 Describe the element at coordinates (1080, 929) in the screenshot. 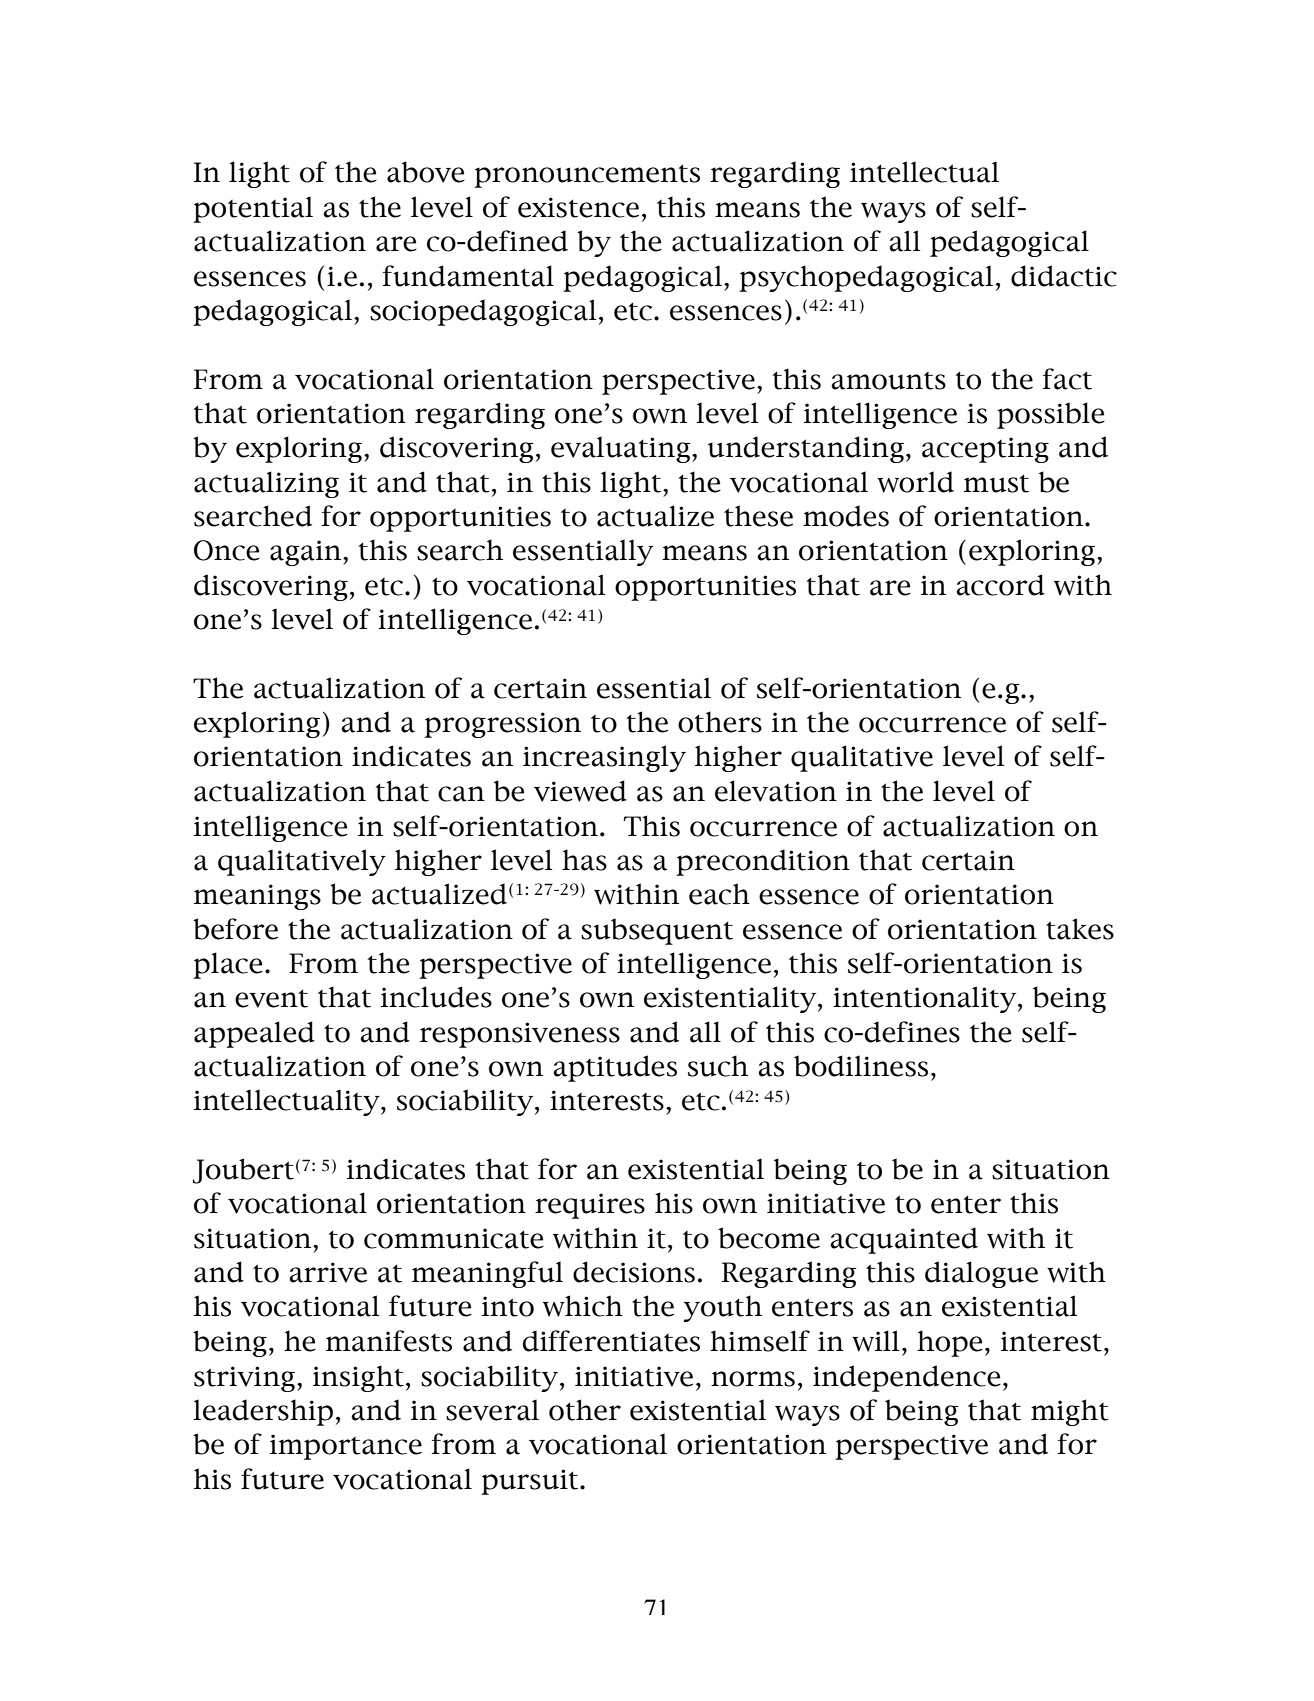

I see `takes` at that location.
